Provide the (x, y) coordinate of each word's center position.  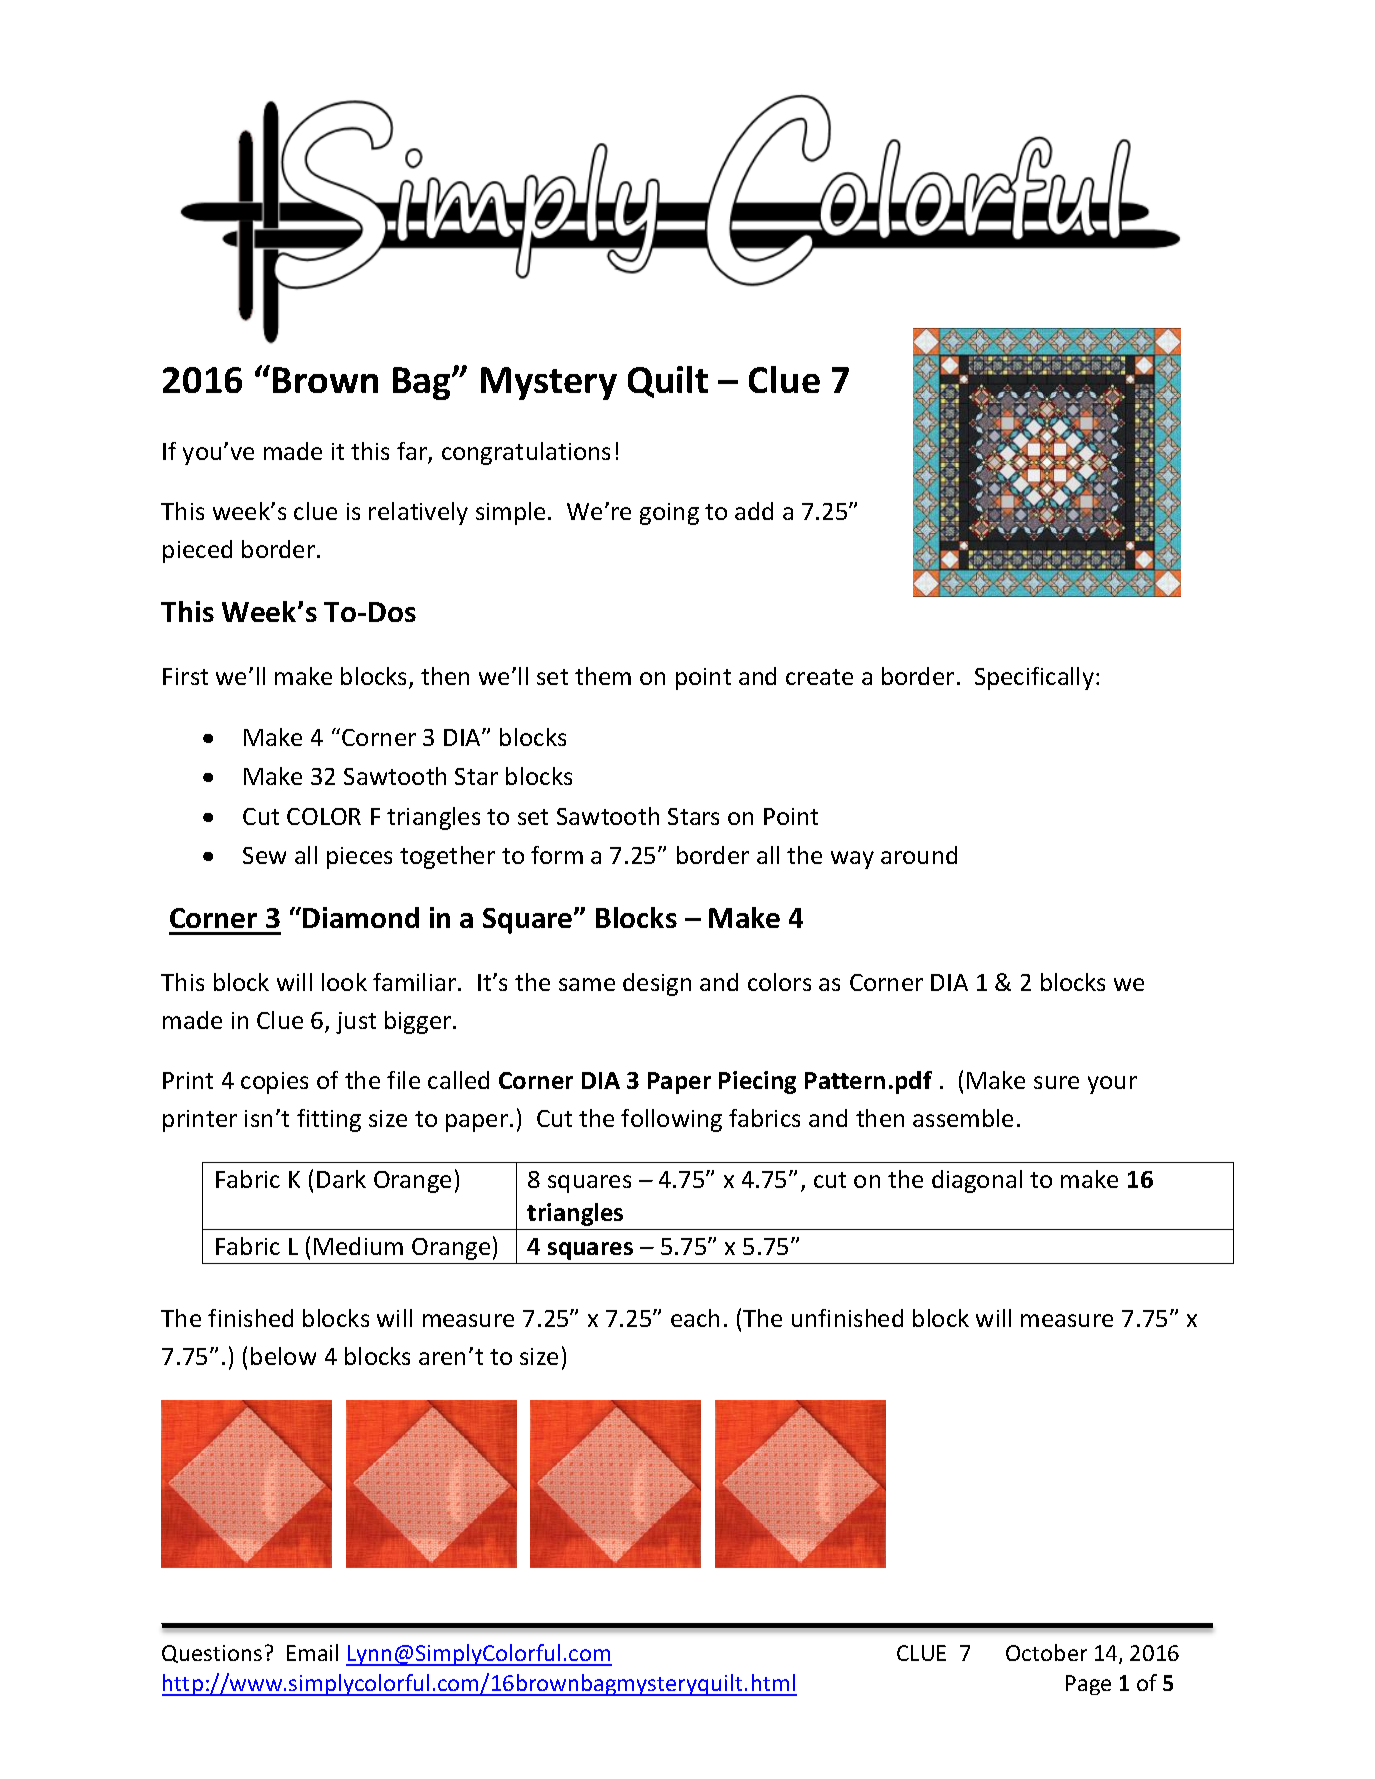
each (695, 1318)
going (669, 514)
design (657, 984)
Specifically (1034, 678)
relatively (418, 513)
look (344, 982)
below (283, 1356)
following (671, 1120)
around (919, 855)
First (185, 676)
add (754, 511)
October (1046, 1652)
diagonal (977, 1181)
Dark (341, 1179)
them (603, 676)
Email (312, 1652)
